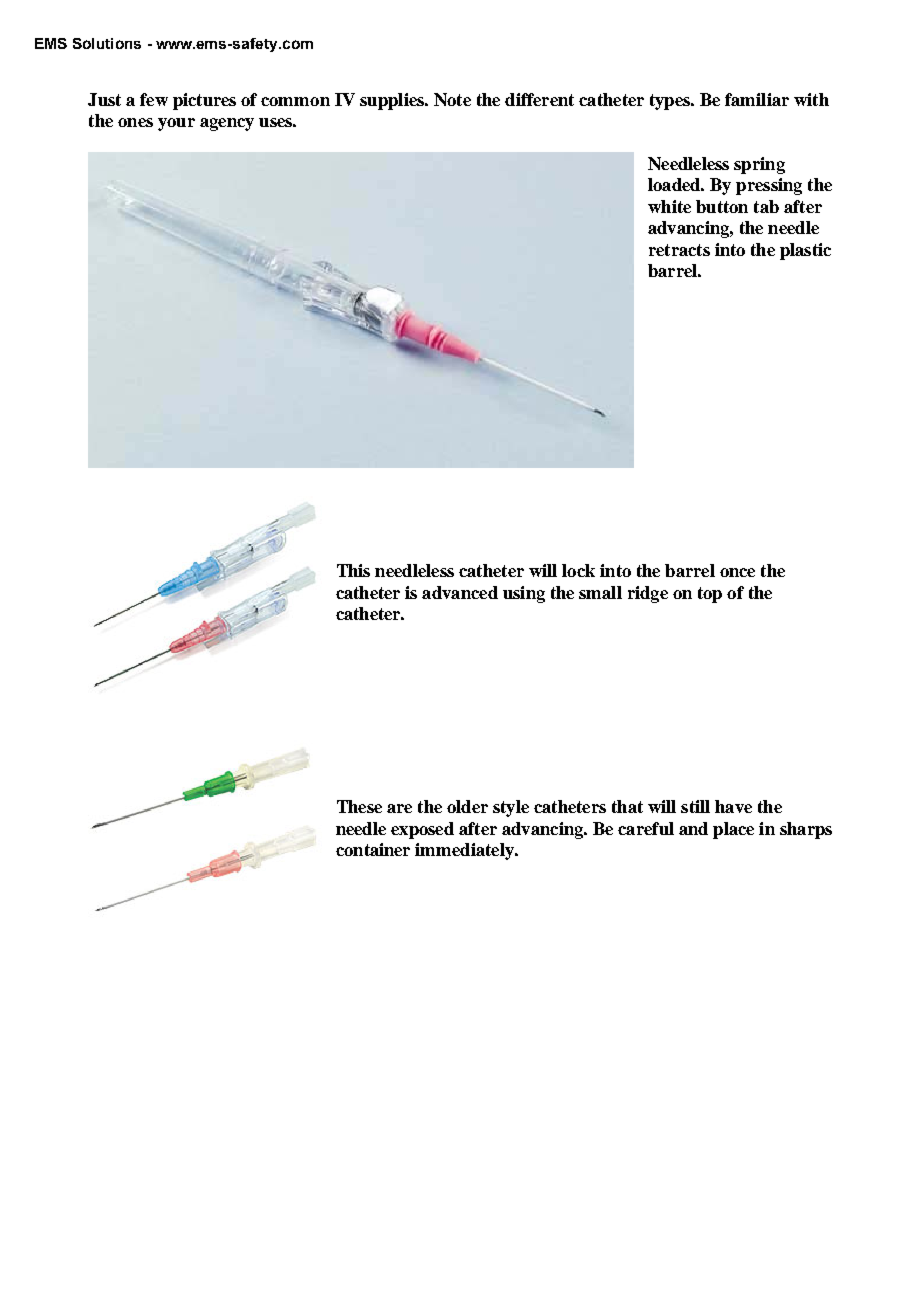 The height and width of the screenshot is (1308, 924). What do you see at coordinates (452, 99) in the screenshot?
I see `Note` at bounding box center [452, 99].
